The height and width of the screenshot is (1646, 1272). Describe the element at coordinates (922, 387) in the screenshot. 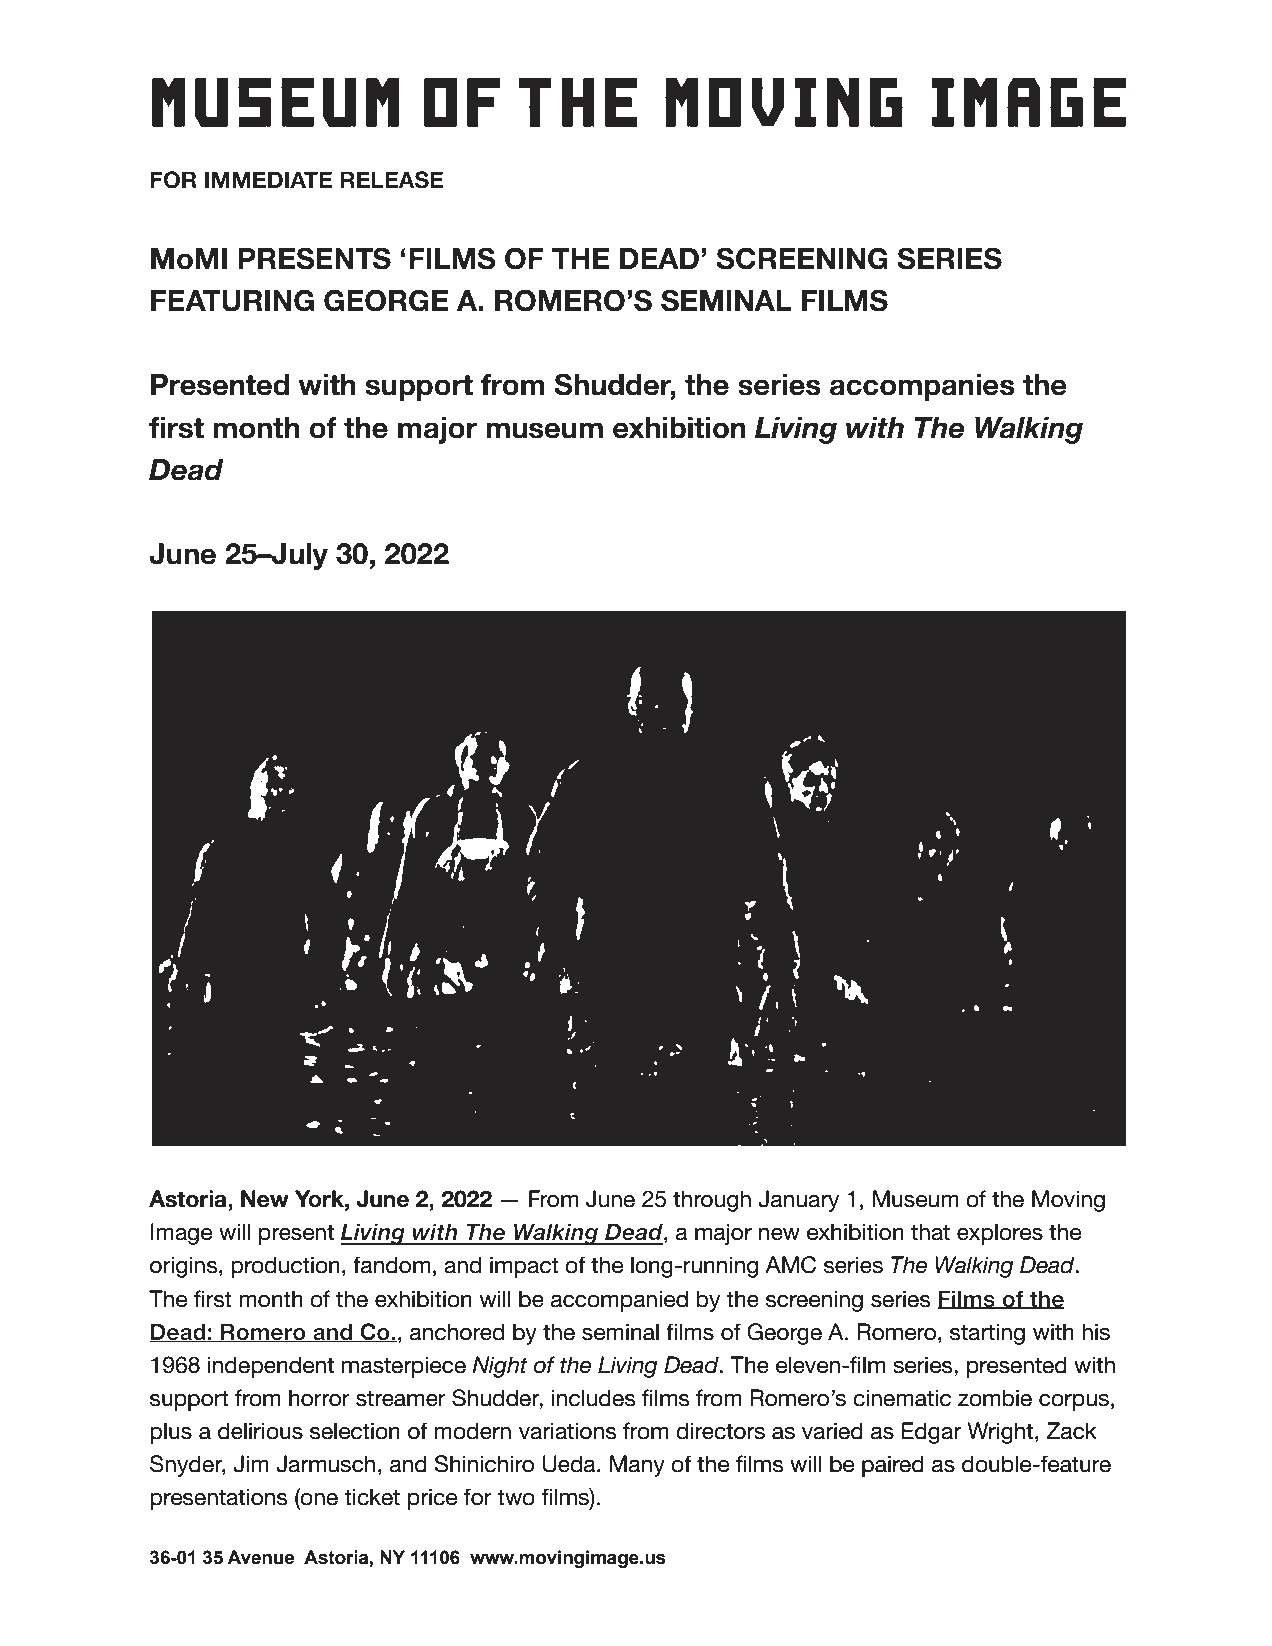

I see `accompanies` at that location.
